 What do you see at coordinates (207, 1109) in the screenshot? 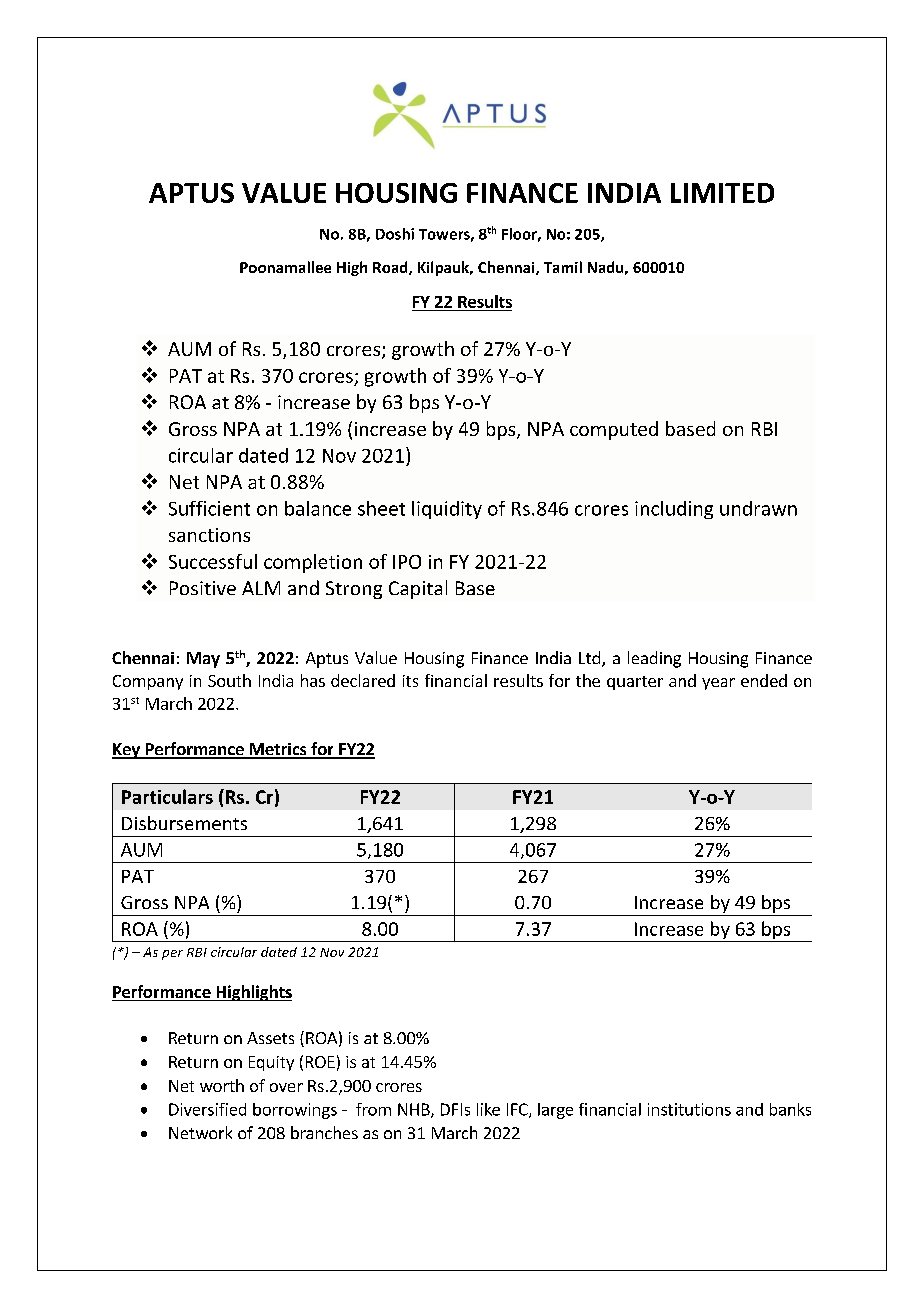
I see `Diversified` at bounding box center [207, 1109].
